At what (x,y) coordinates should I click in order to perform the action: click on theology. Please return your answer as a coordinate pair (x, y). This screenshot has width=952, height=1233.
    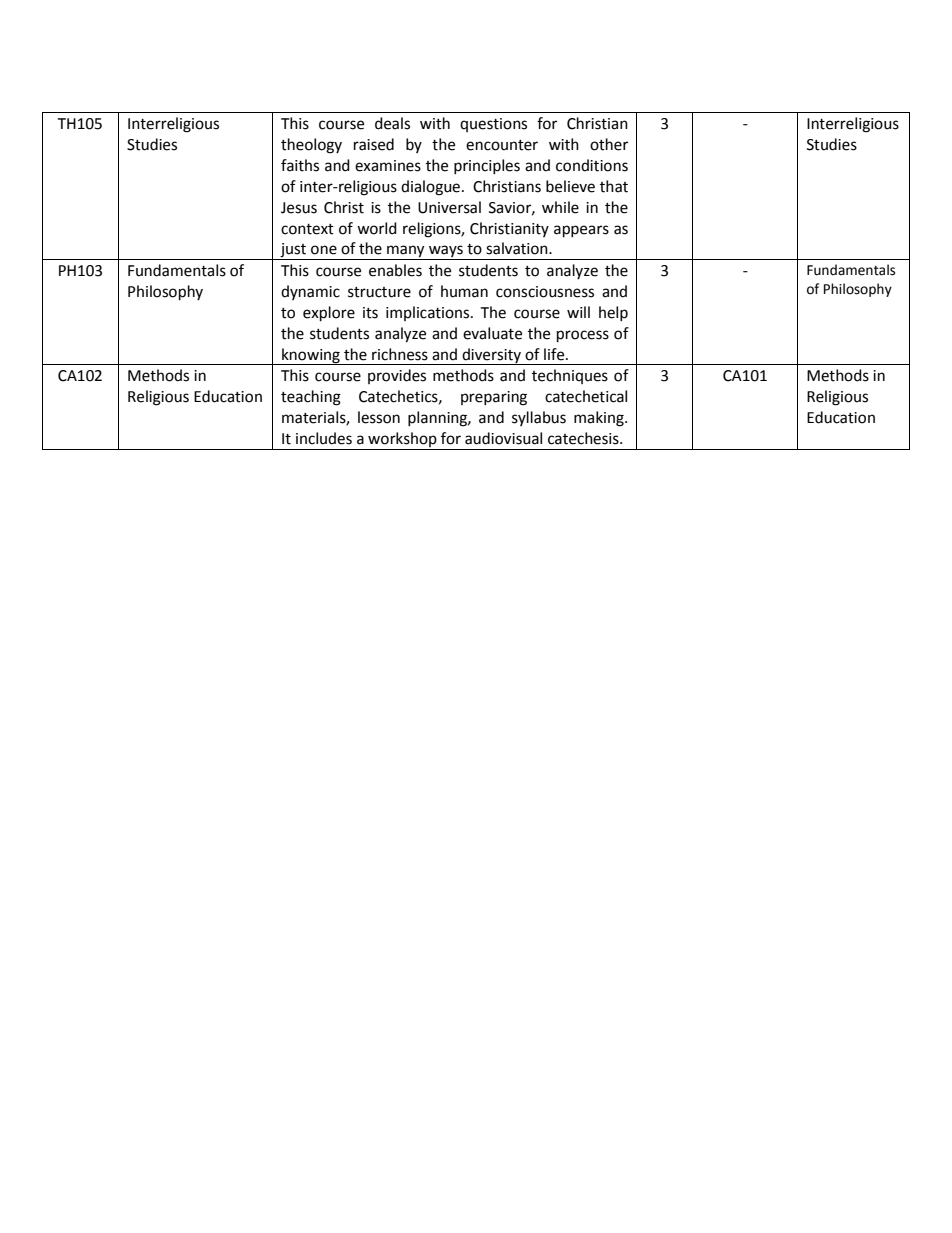
    Looking at the image, I should click on (311, 146).
